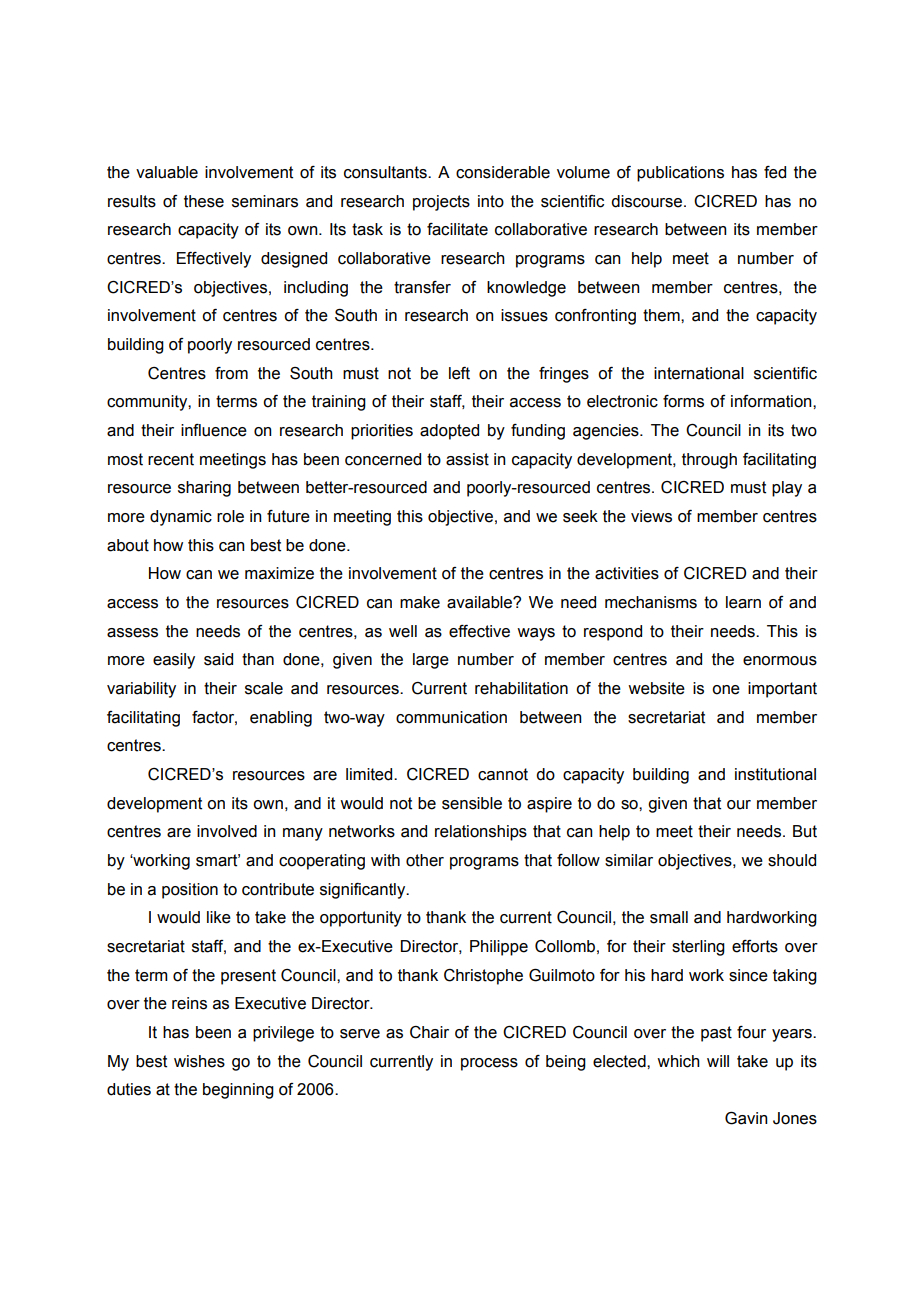 The height and width of the image is (1308, 924). Describe the element at coordinates (425, 860) in the image. I see `other` at that location.
